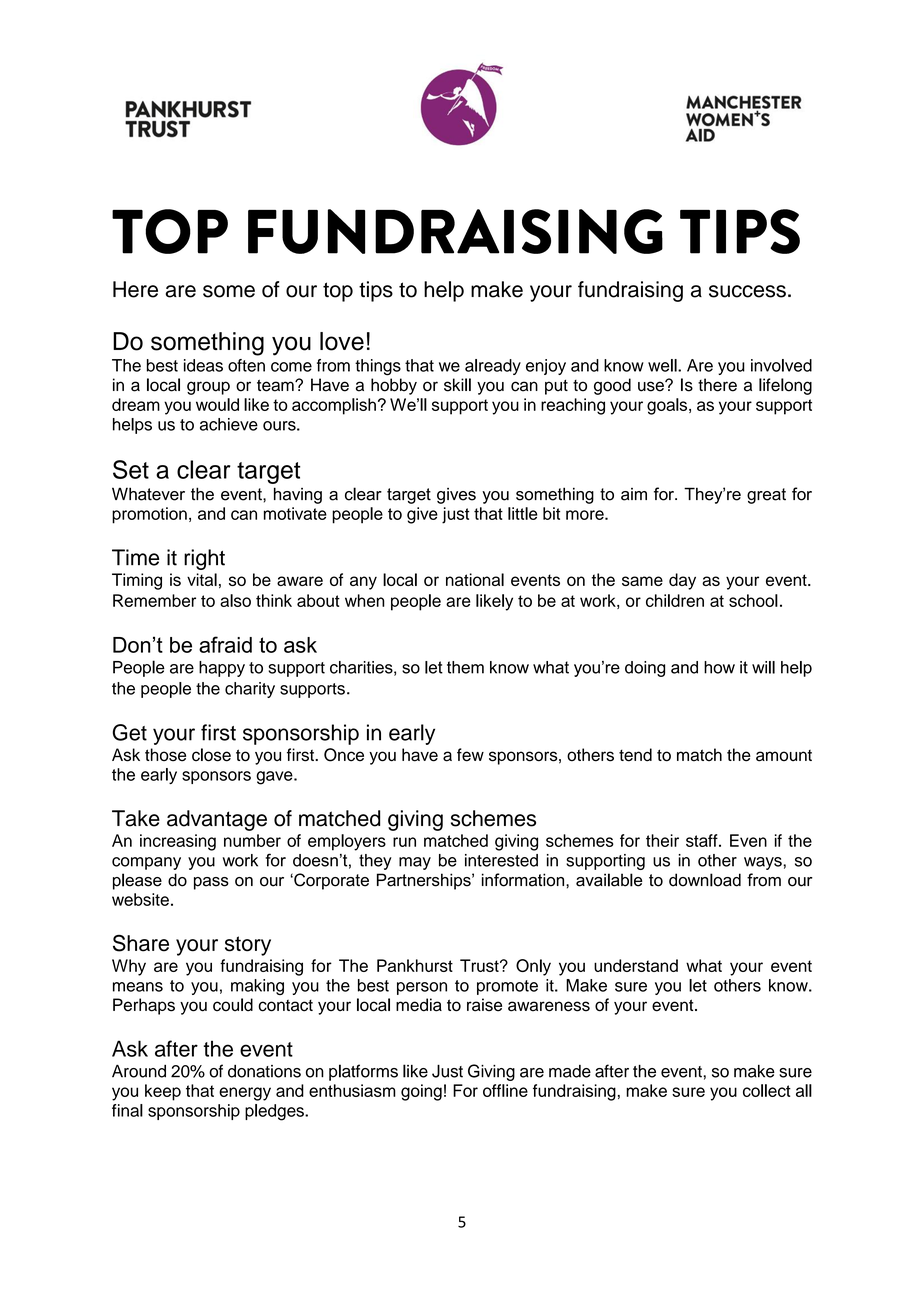 This document has width=924, height=1308. I want to click on charity, so click(250, 690).
